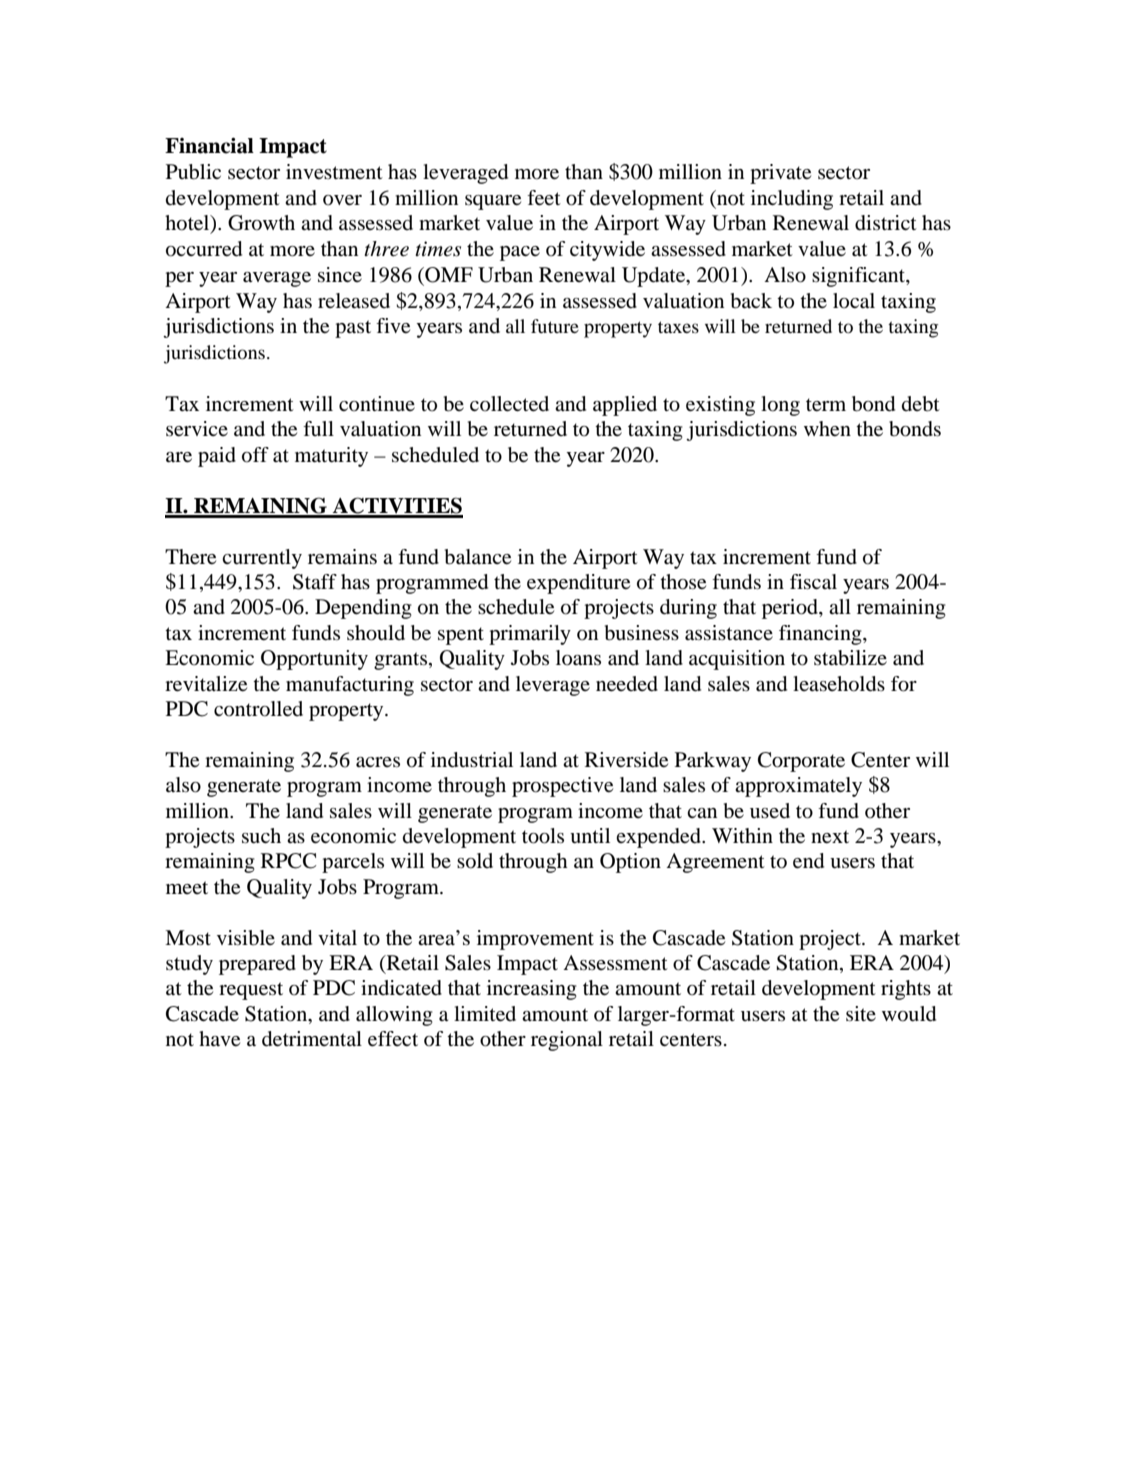  I want to click on Staff, so click(315, 582).
